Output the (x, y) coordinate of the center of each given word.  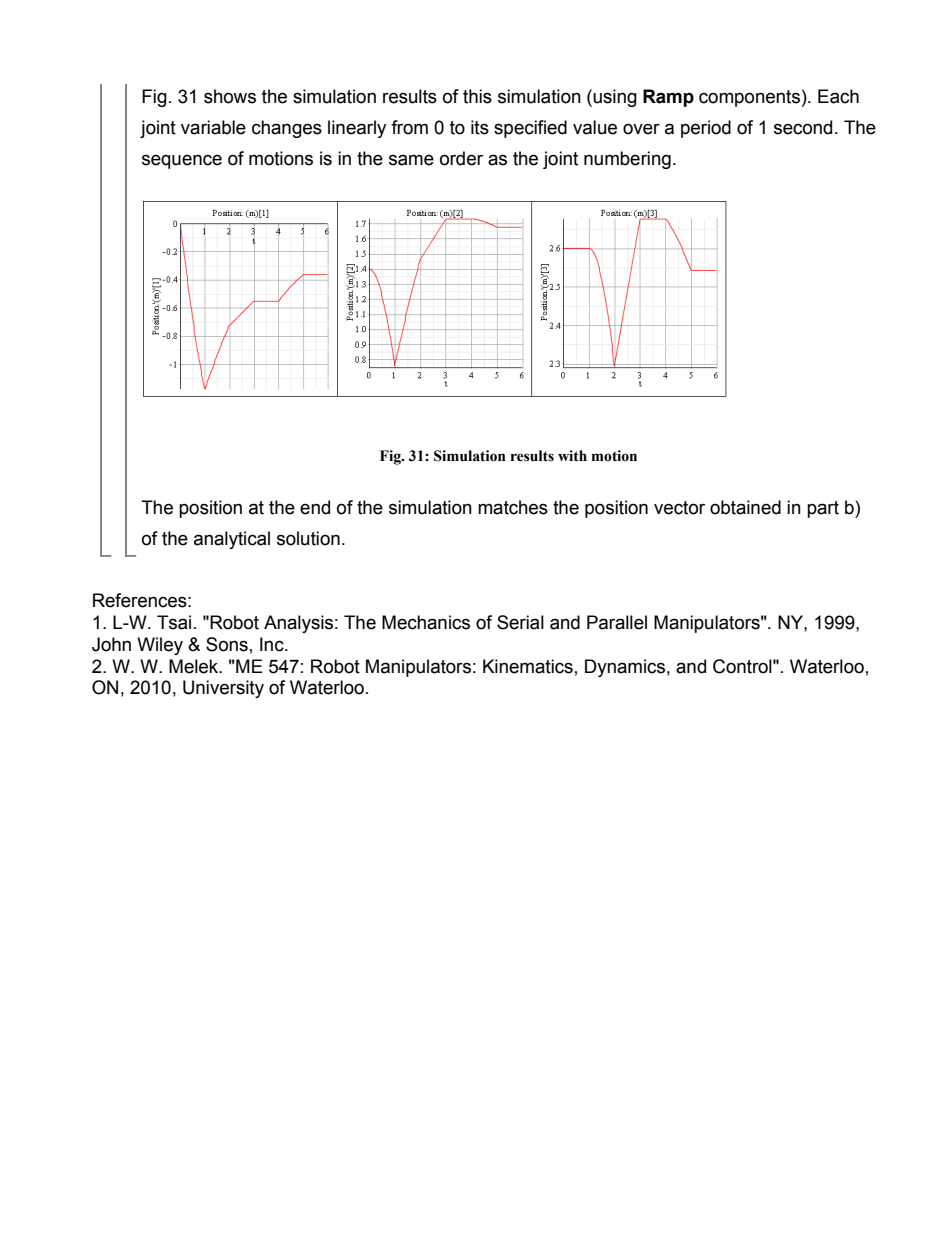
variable (213, 127)
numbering (627, 160)
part (823, 509)
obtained (745, 507)
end (315, 507)
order (461, 158)
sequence (182, 161)
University (223, 689)
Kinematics (528, 666)
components (749, 98)
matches (513, 507)
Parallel (617, 622)
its (480, 127)
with (572, 456)
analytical (232, 540)
